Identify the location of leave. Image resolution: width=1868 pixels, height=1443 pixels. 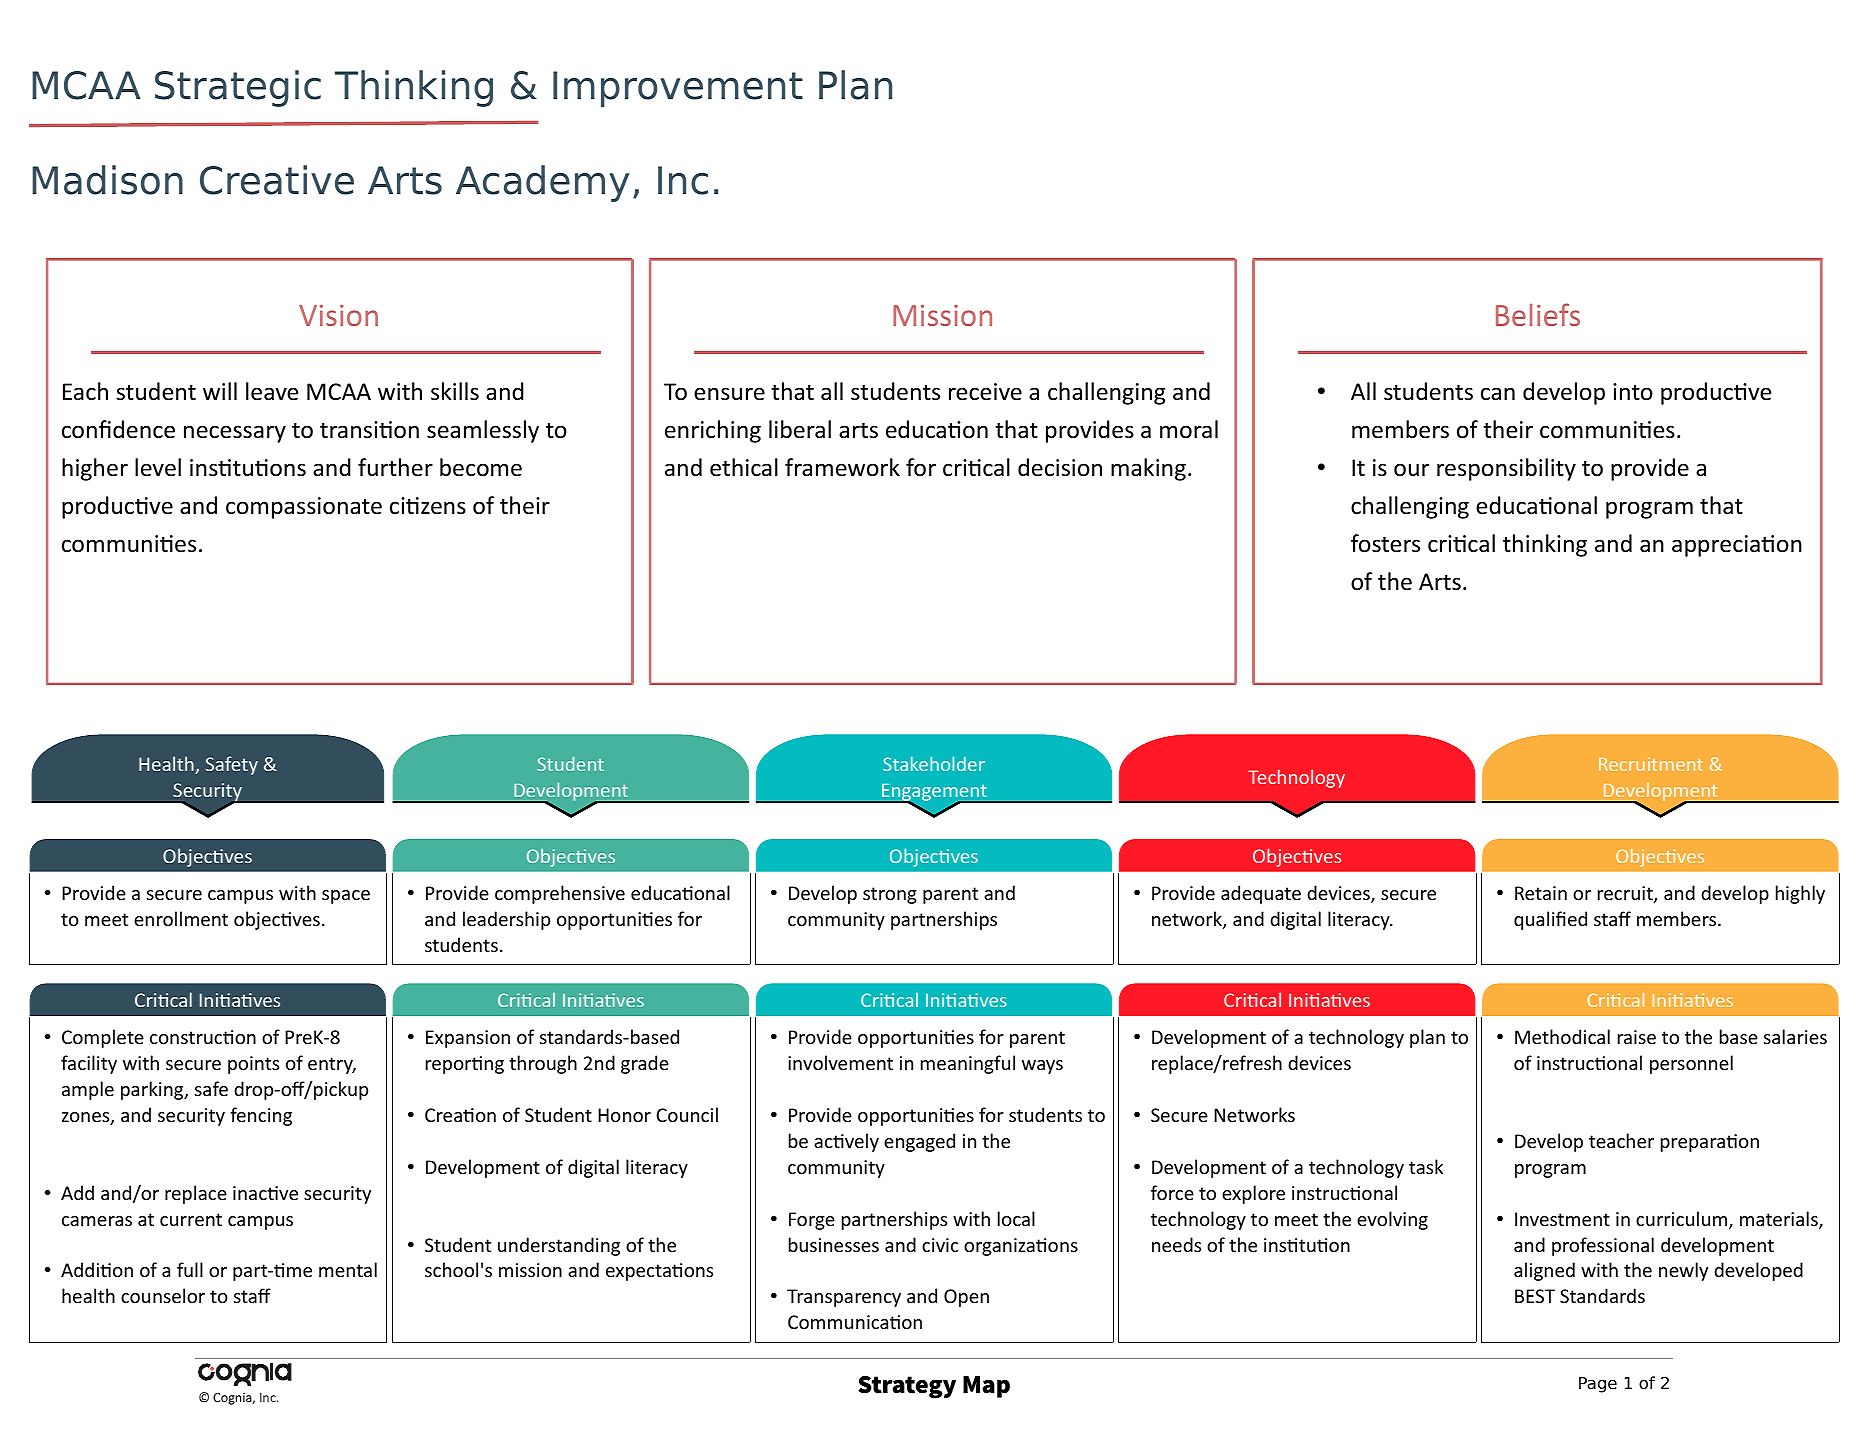
(272, 391).
